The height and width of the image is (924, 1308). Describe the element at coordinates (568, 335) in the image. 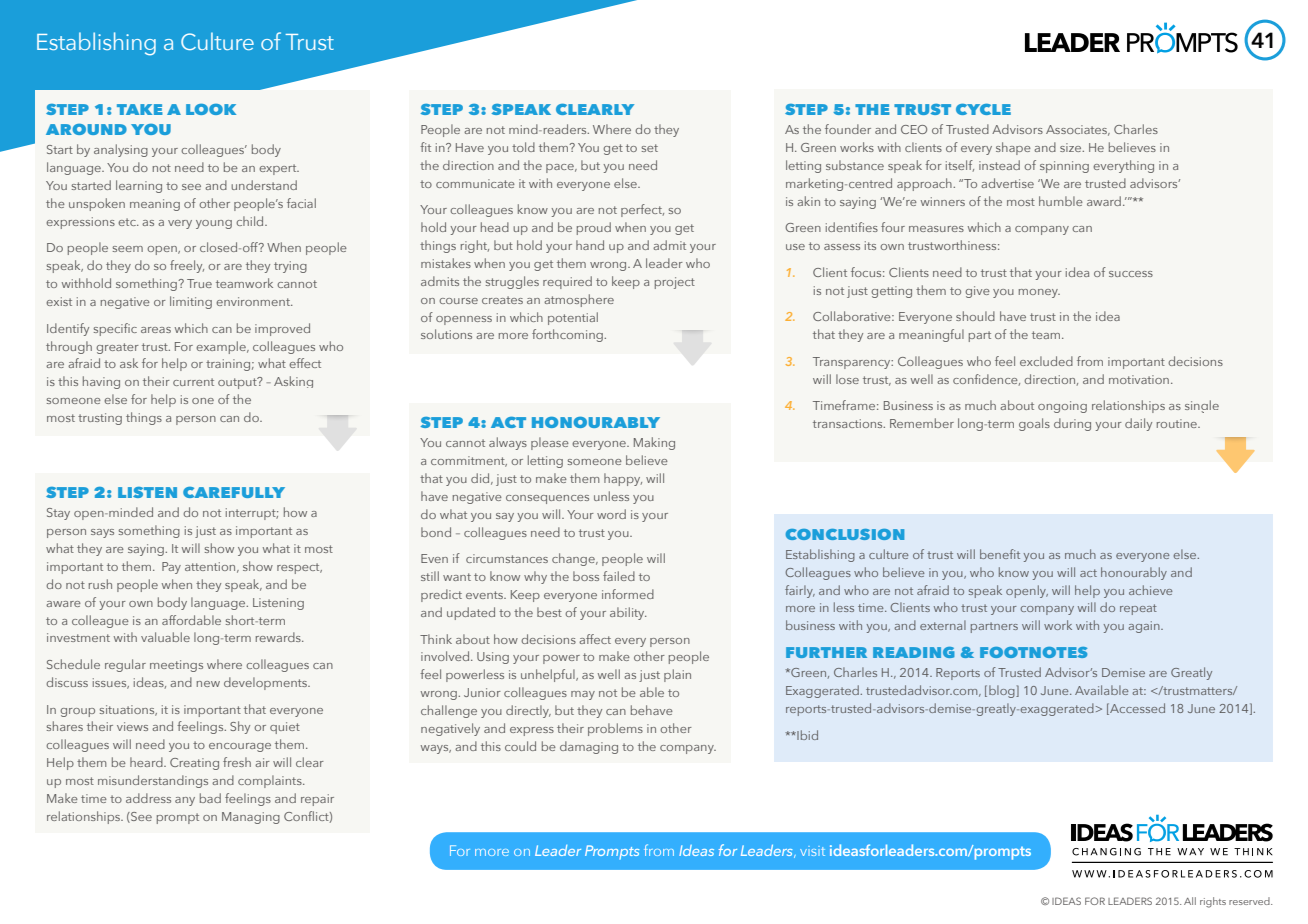

I see `forthcoming` at that location.
